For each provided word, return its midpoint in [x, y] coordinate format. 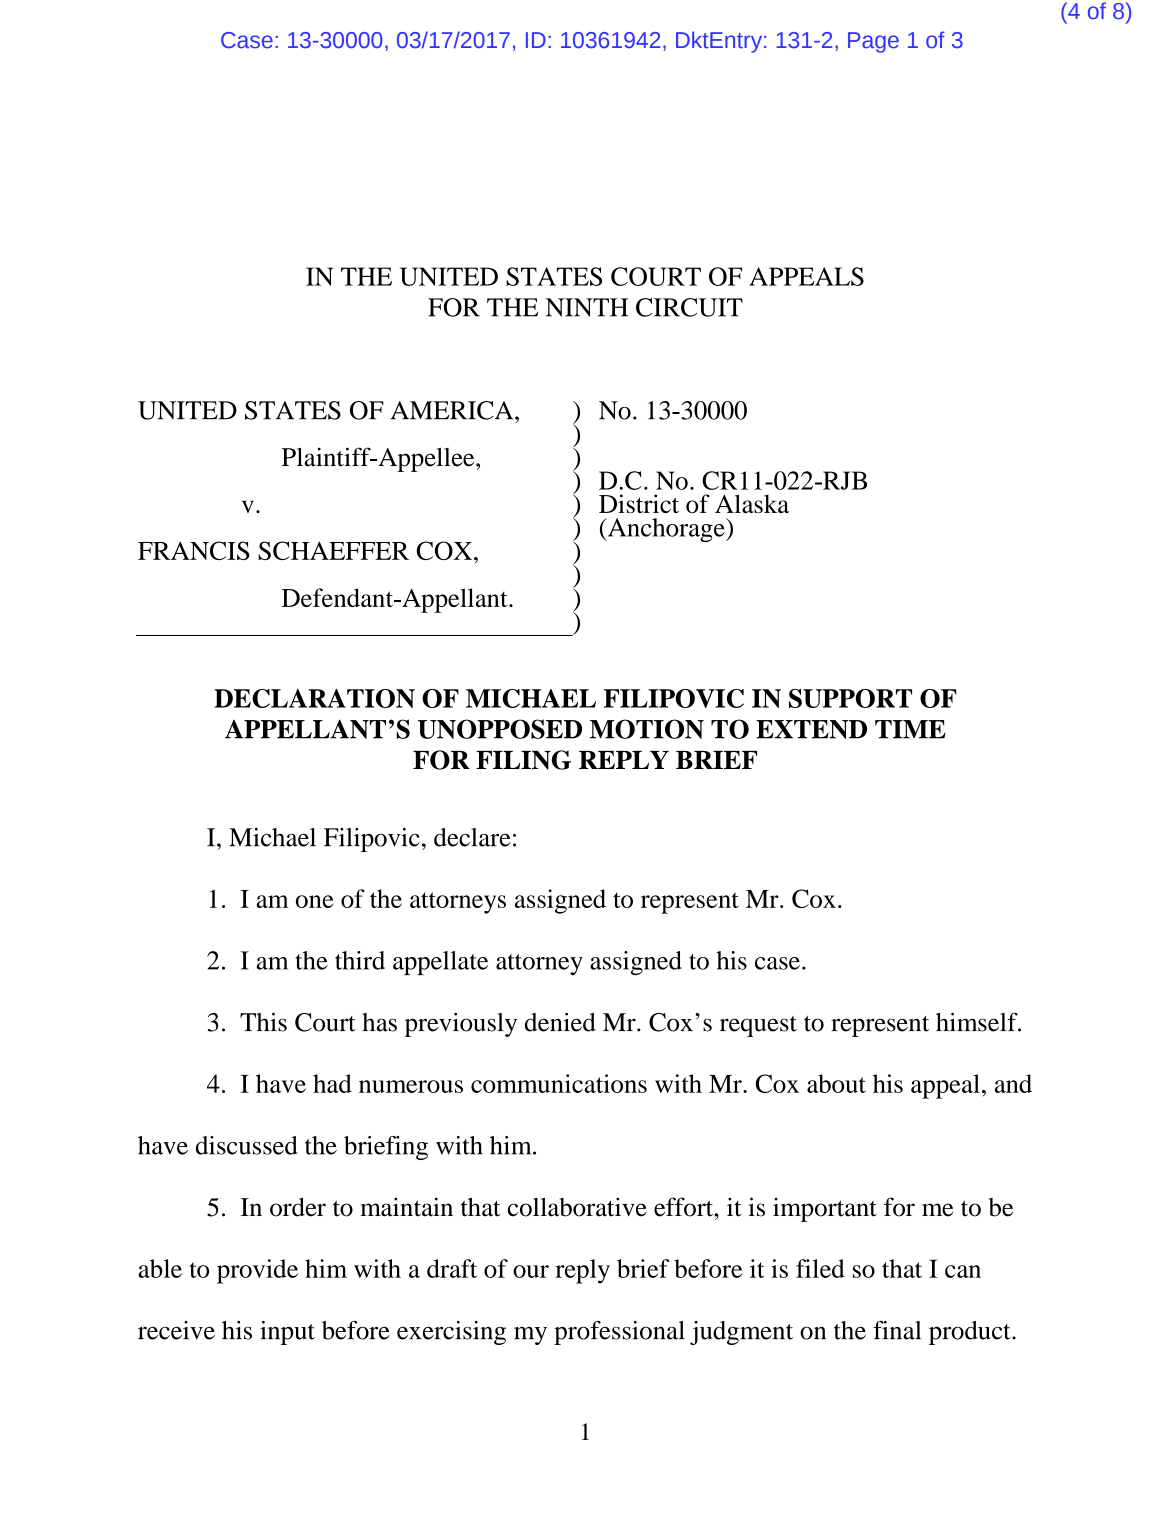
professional [619, 1333]
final [897, 1330]
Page [873, 42]
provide [257, 1271]
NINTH [587, 307]
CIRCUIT [689, 307]
